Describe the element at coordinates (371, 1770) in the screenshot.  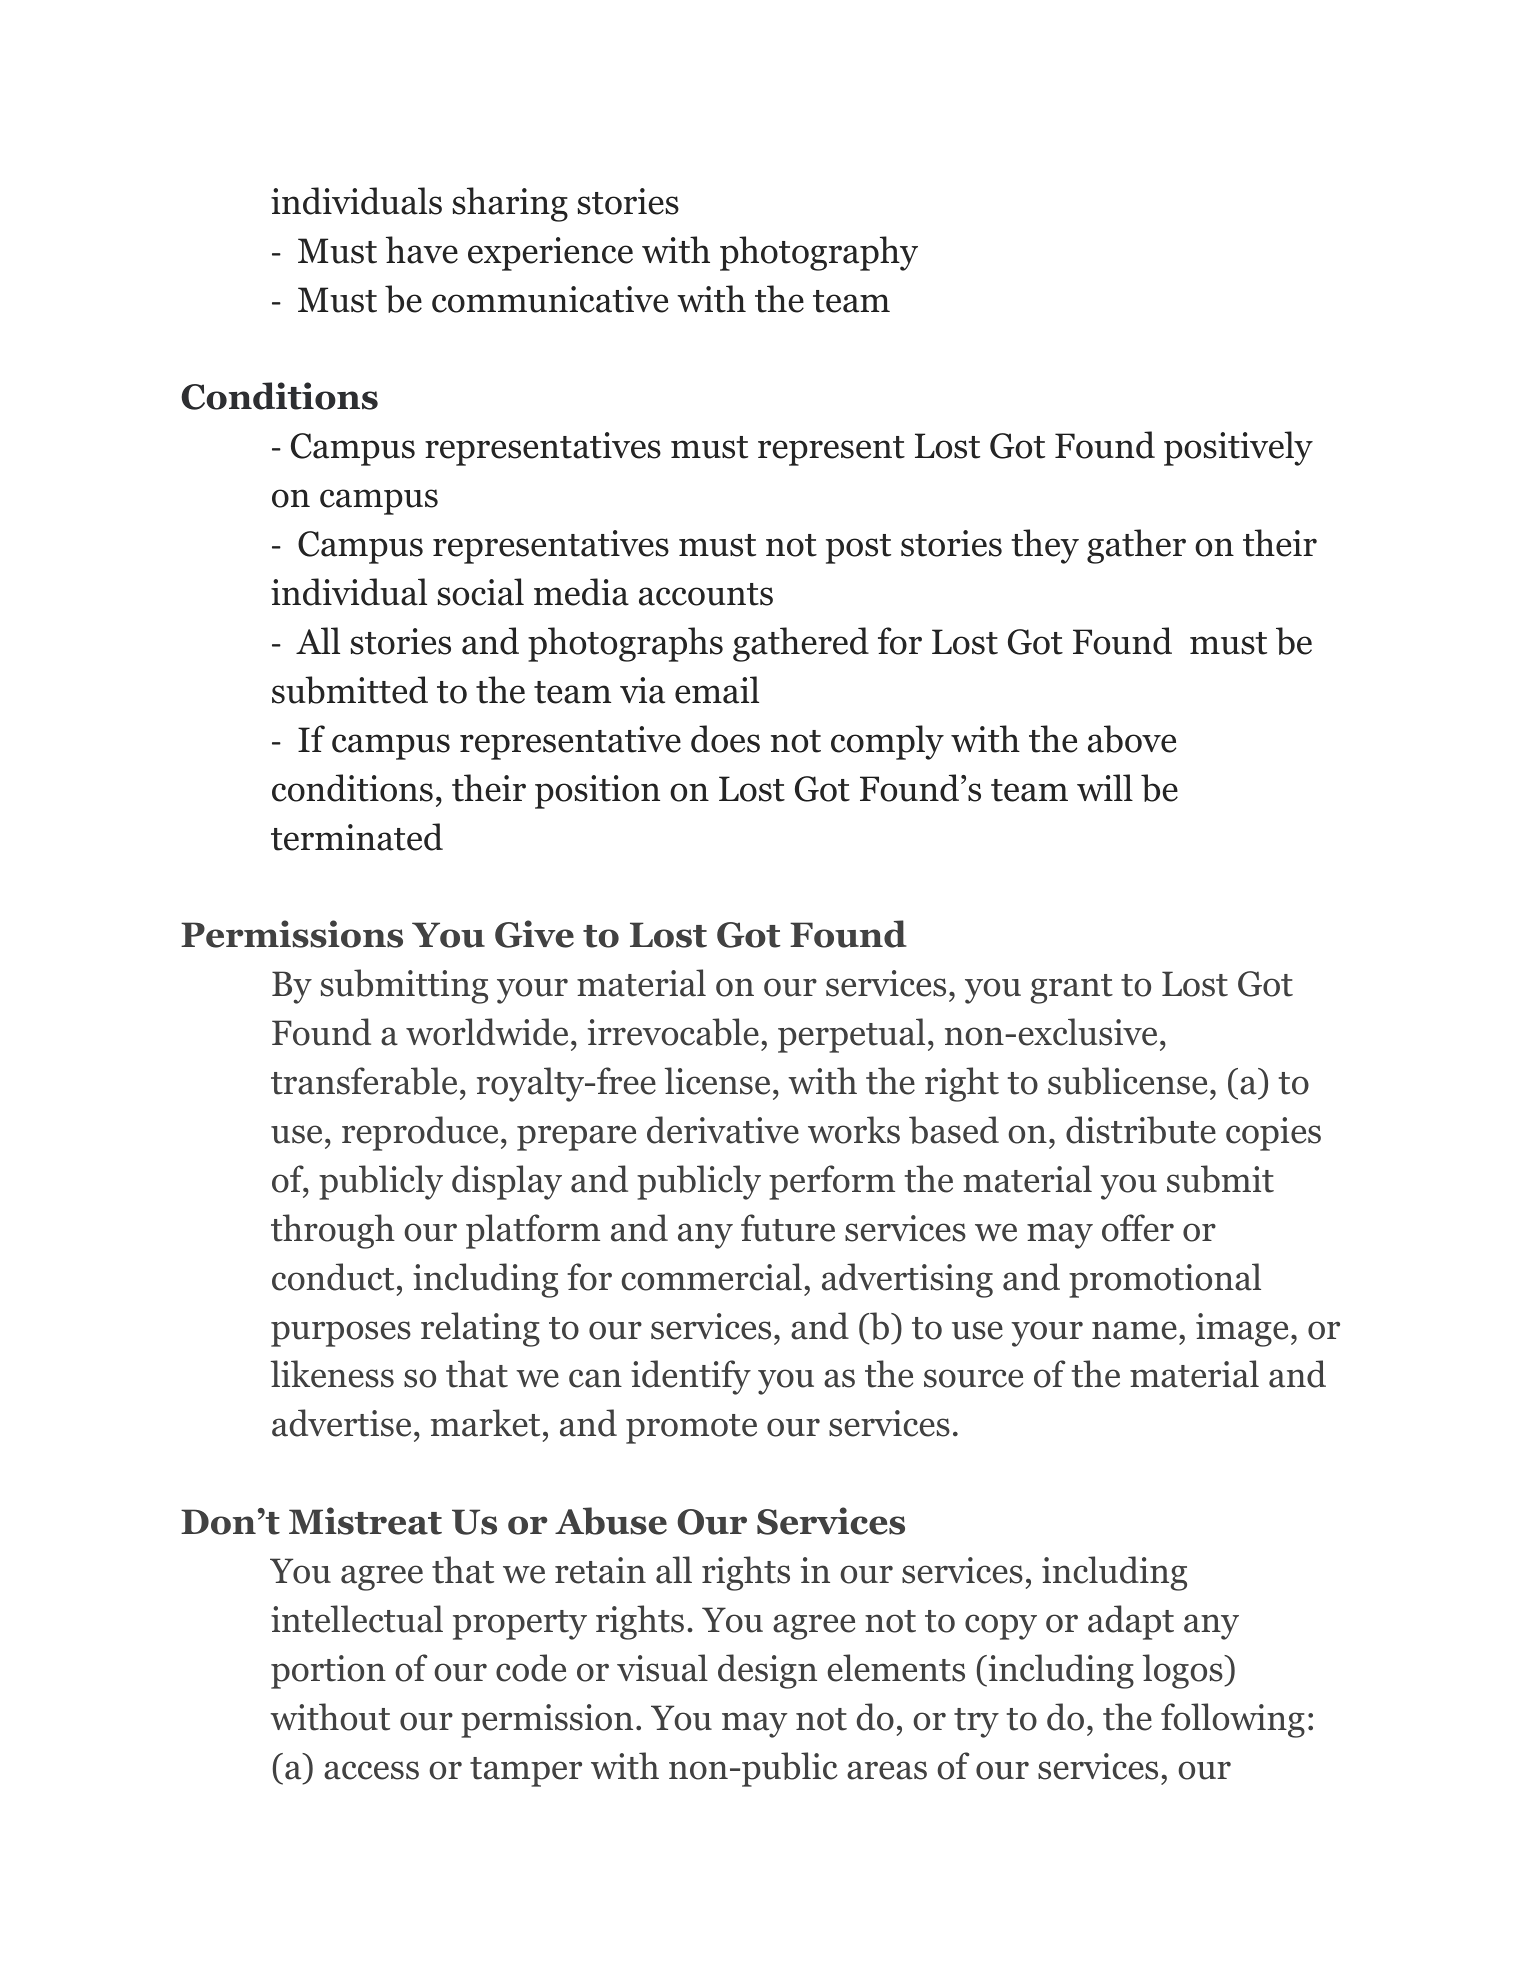
I see `access` at that location.
